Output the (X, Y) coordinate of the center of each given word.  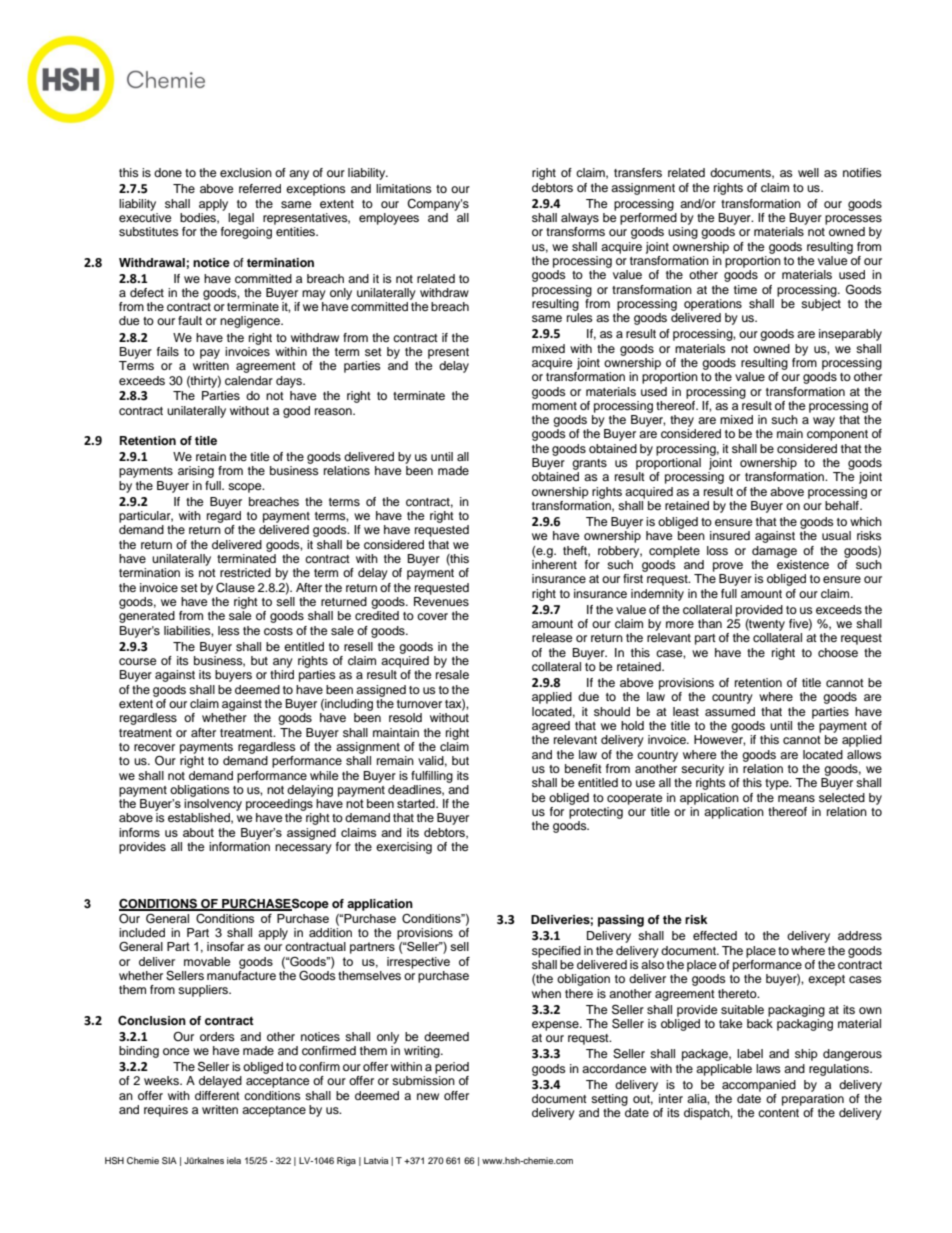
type (778, 784)
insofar (225, 946)
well (808, 172)
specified (556, 952)
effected (715, 935)
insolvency (213, 805)
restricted (245, 572)
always (580, 219)
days (290, 382)
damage (774, 552)
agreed (551, 727)
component (837, 435)
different (217, 1095)
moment (554, 406)
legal (241, 219)
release (552, 637)
